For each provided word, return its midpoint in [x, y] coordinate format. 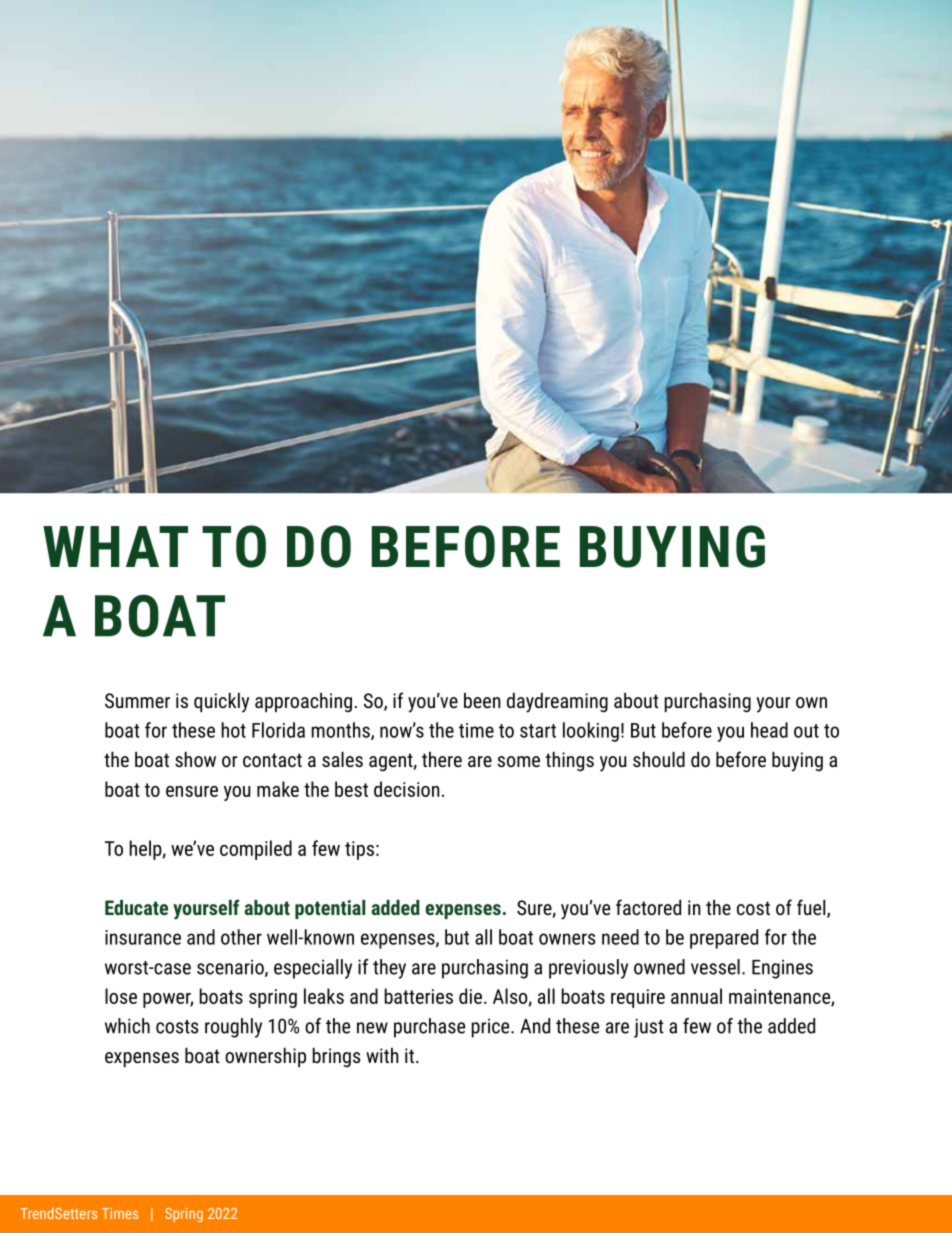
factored [648, 907]
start [538, 731]
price [492, 1028]
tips [359, 850]
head [769, 730]
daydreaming [557, 703]
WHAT [115, 546]
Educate [136, 907]
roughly [233, 1028]
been [482, 700]
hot [233, 730]
